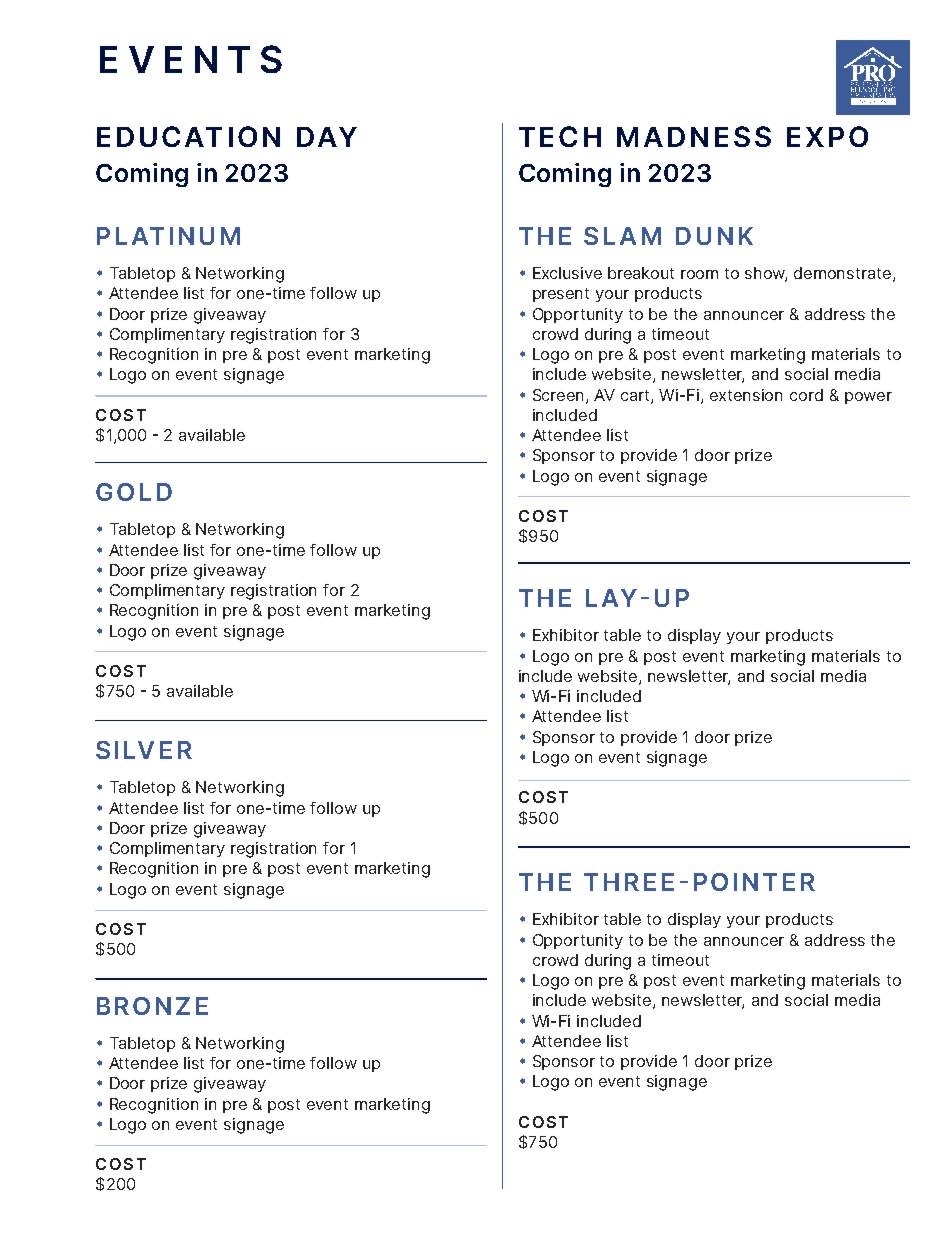  I want to click on Screen, so click(560, 396).
